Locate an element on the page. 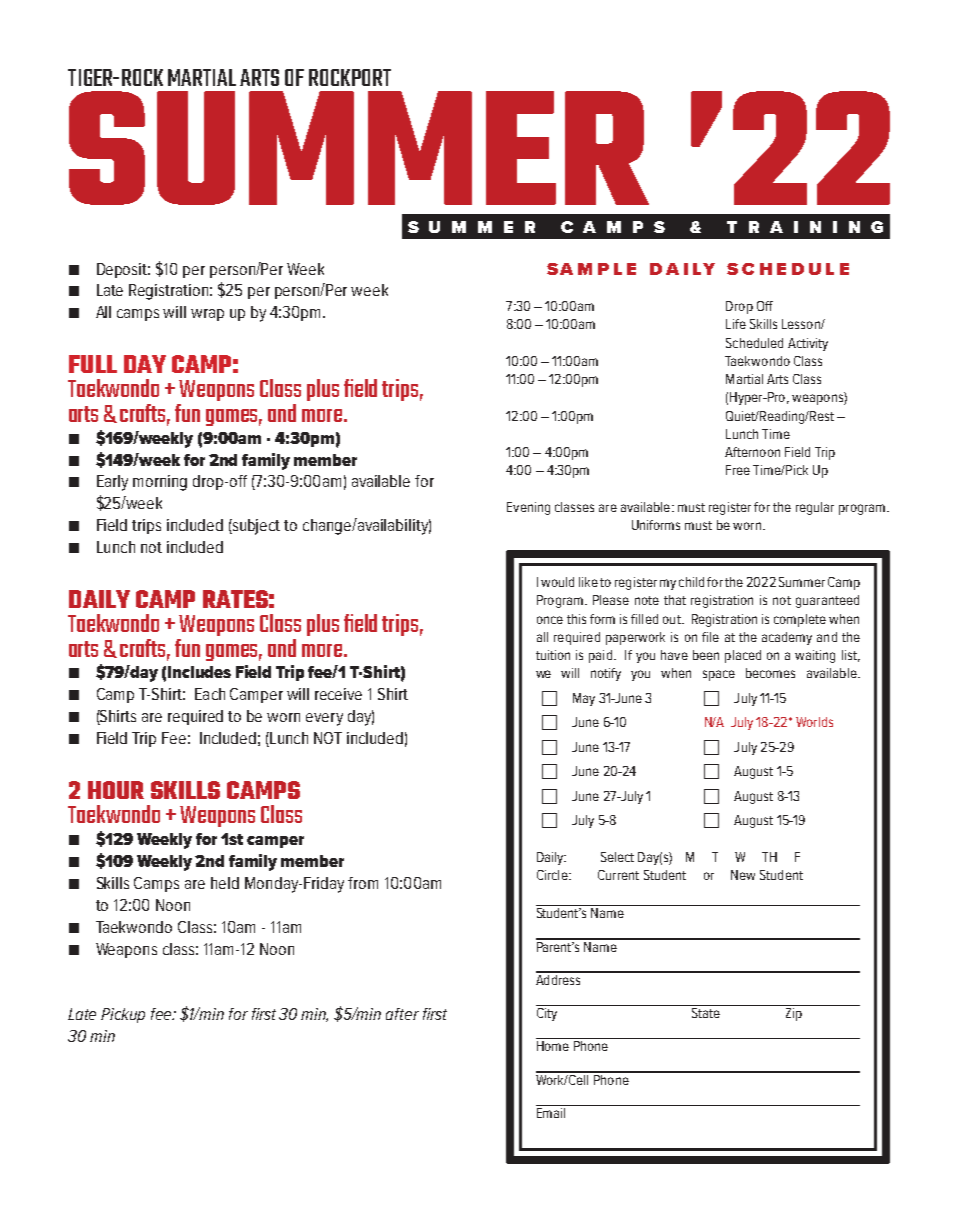 The height and width of the image is (1232, 958). wrap is located at coordinates (207, 315).
